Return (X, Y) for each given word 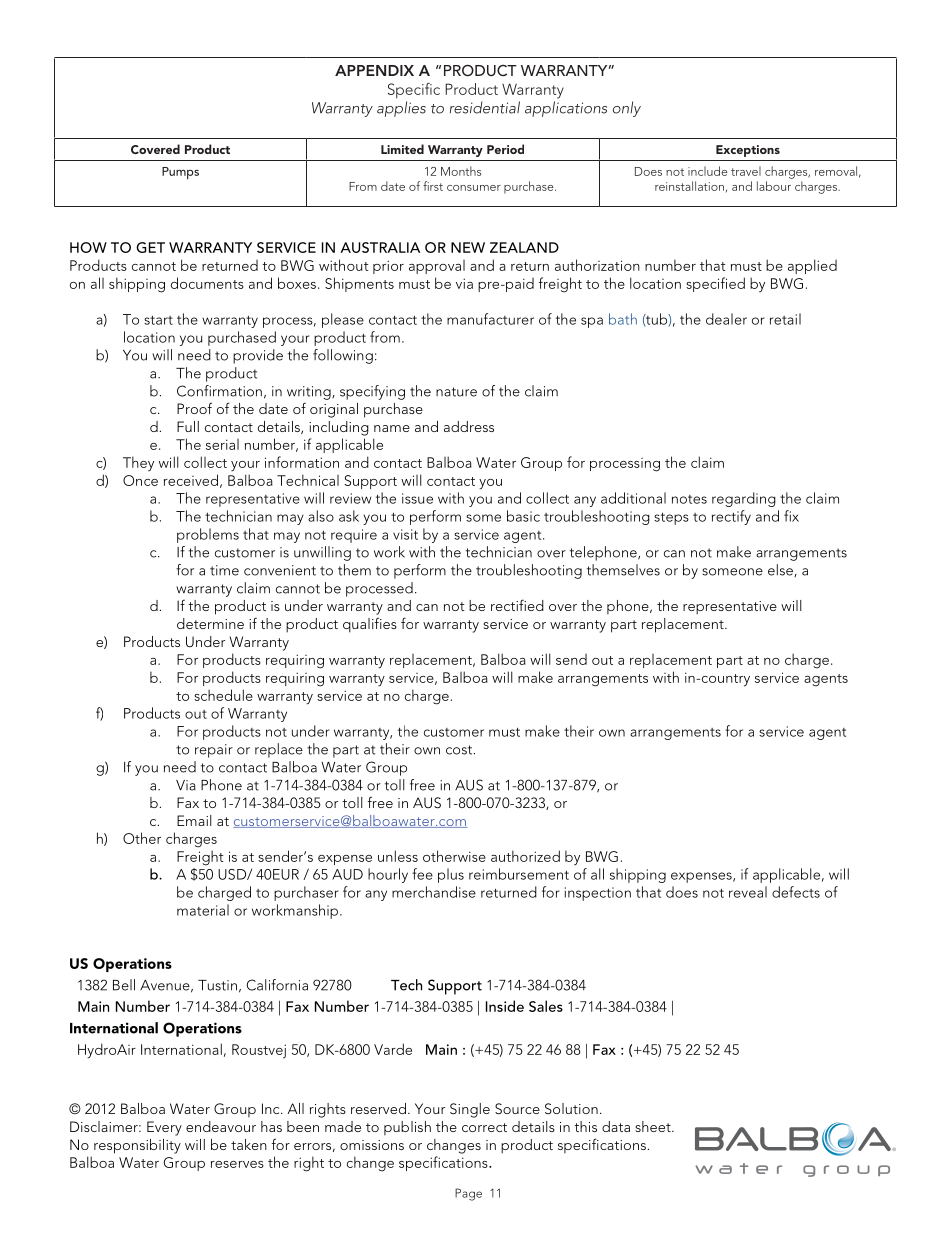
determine (210, 623)
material (203, 910)
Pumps (180, 173)
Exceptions (748, 151)
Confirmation (219, 391)
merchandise (434, 892)
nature (456, 392)
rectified (517, 605)
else (781, 570)
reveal (748, 892)
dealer (726, 319)
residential (485, 107)
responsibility (137, 1146)
